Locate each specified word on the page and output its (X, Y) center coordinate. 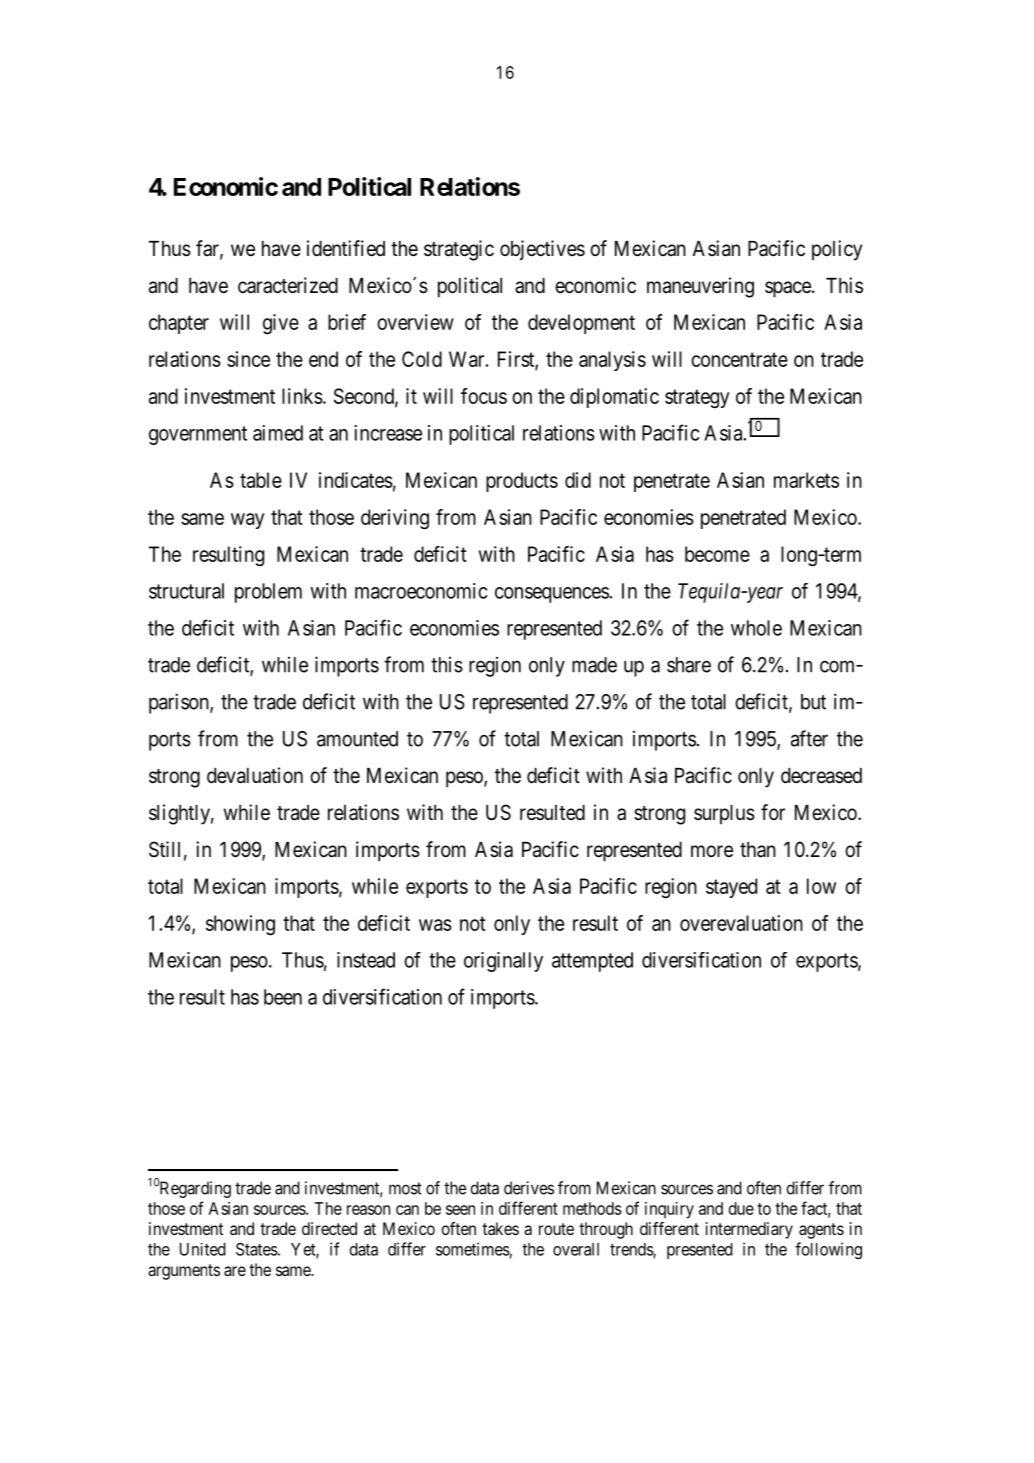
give (281, 324)
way (248, 521)
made (594, 665)
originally (503, 962)
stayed (731, 888)
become (717, 554)
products (522, 482)
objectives (542, 250)
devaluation (255, 775)
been (283, 997)
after (809, 738)
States (257, 1249)
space (788, 289)
